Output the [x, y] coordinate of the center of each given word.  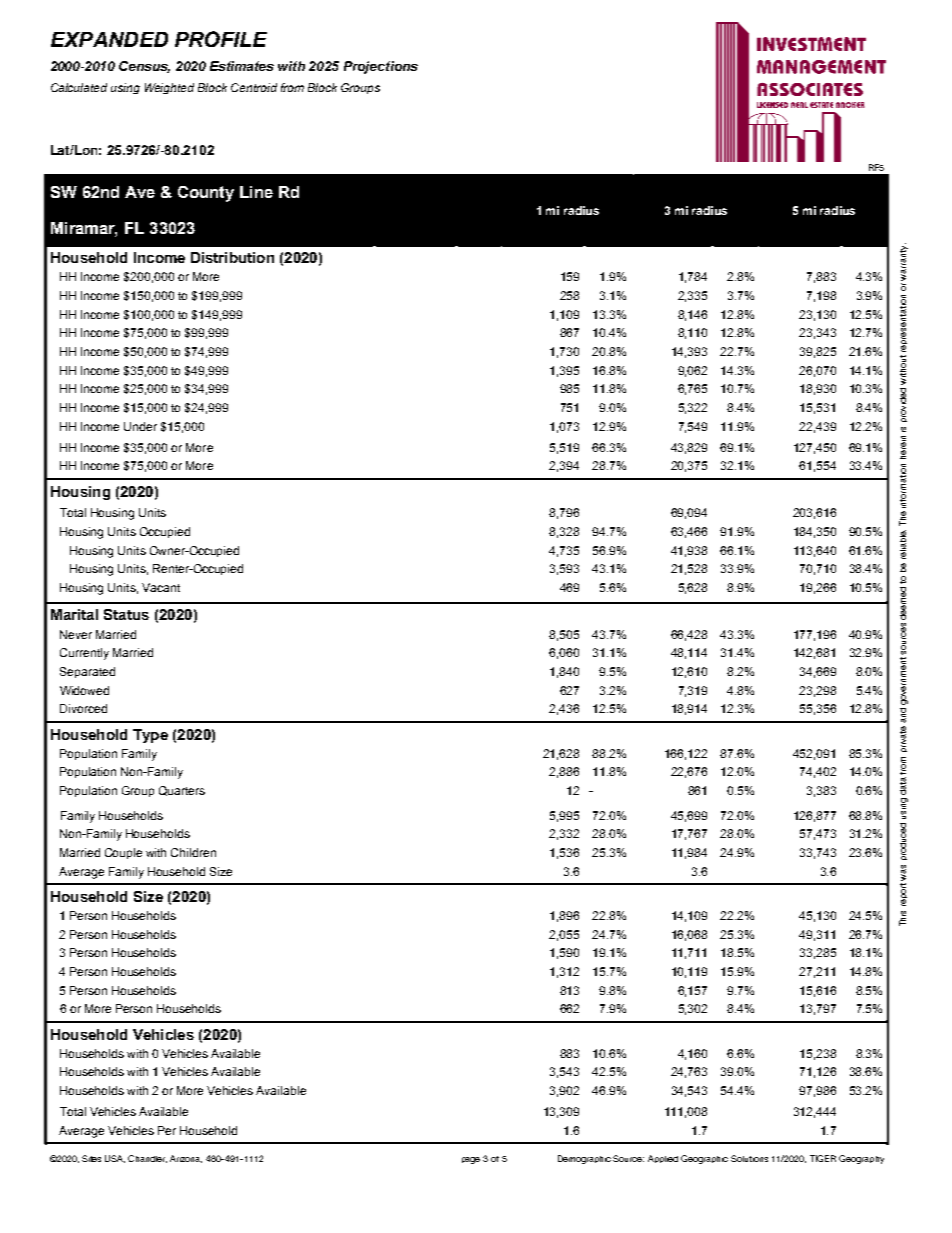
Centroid [254, 87]
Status [126, 614]
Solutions [749, 1158]
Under [140, 426]
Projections [381, 67]
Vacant [161, 587]
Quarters [182, 791]
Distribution [232, 257]
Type [150, 736]
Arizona [186, 1159]
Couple [123, 853]
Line [256, 192]
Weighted [169, 88]
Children [193, 852]
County [206, 194]
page [471, 1160]
